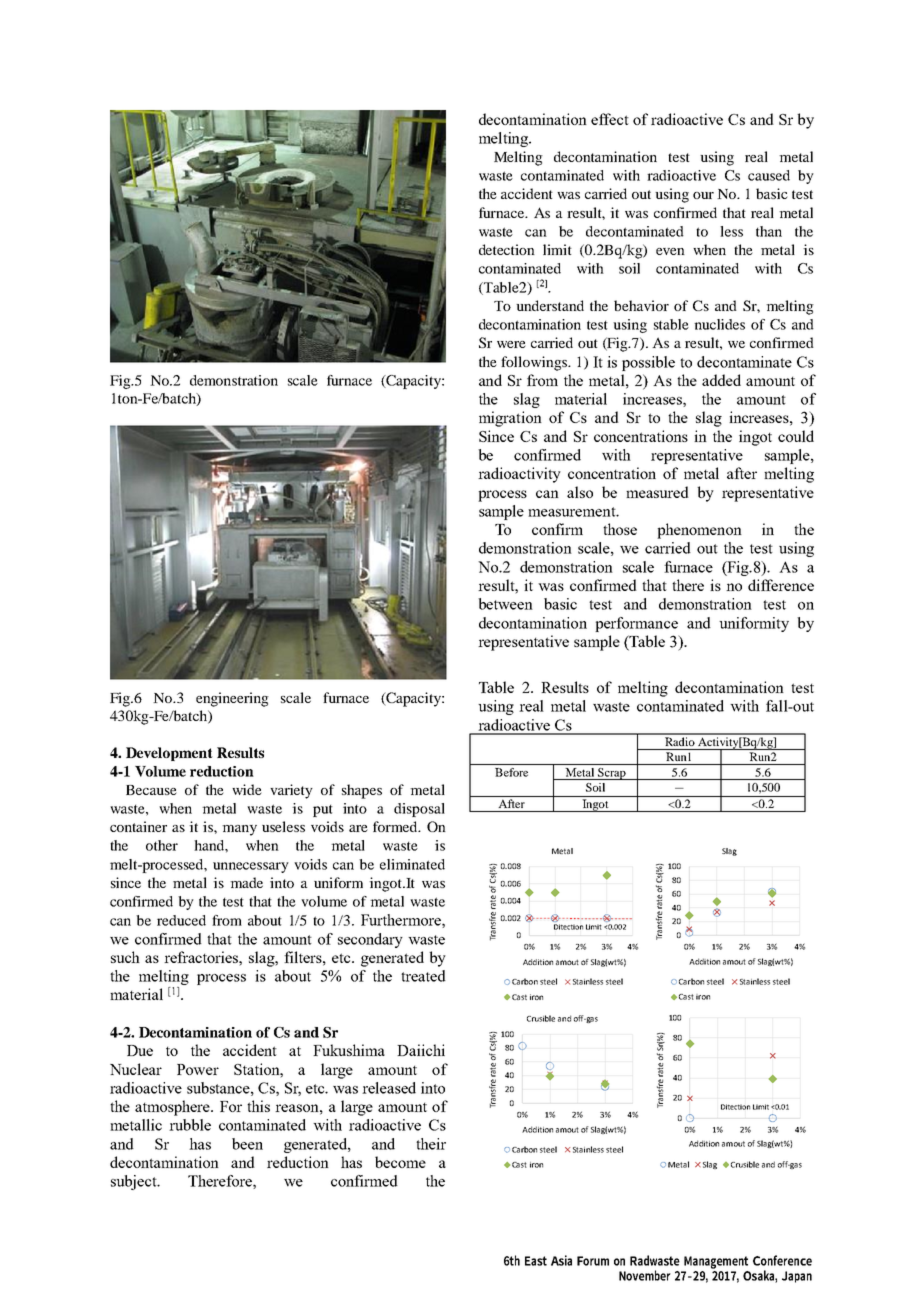 The image size is (924, 1308). I want to click on reduced, so click(181, 920).
